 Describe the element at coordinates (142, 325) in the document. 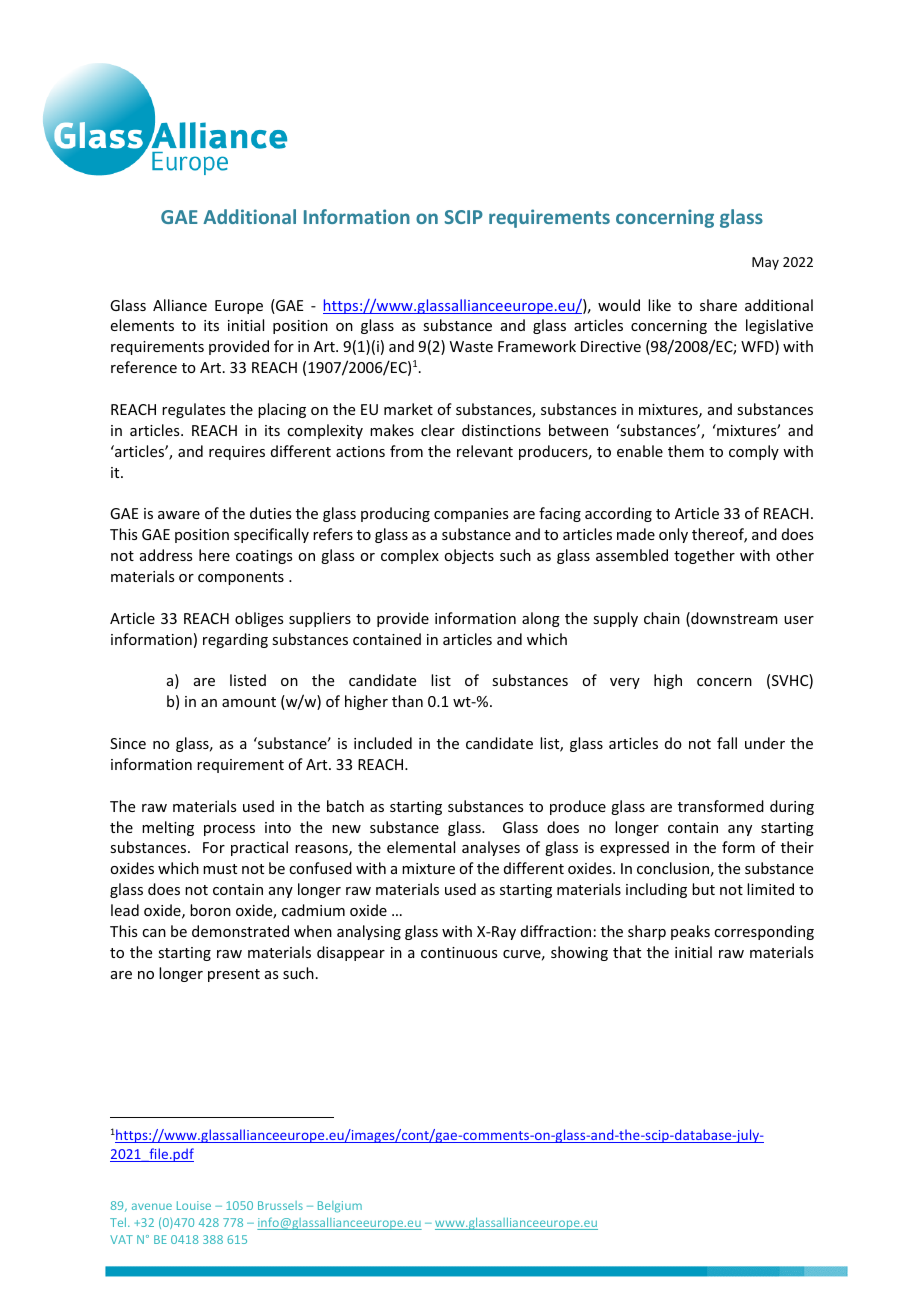

I see `elements` at that location.
